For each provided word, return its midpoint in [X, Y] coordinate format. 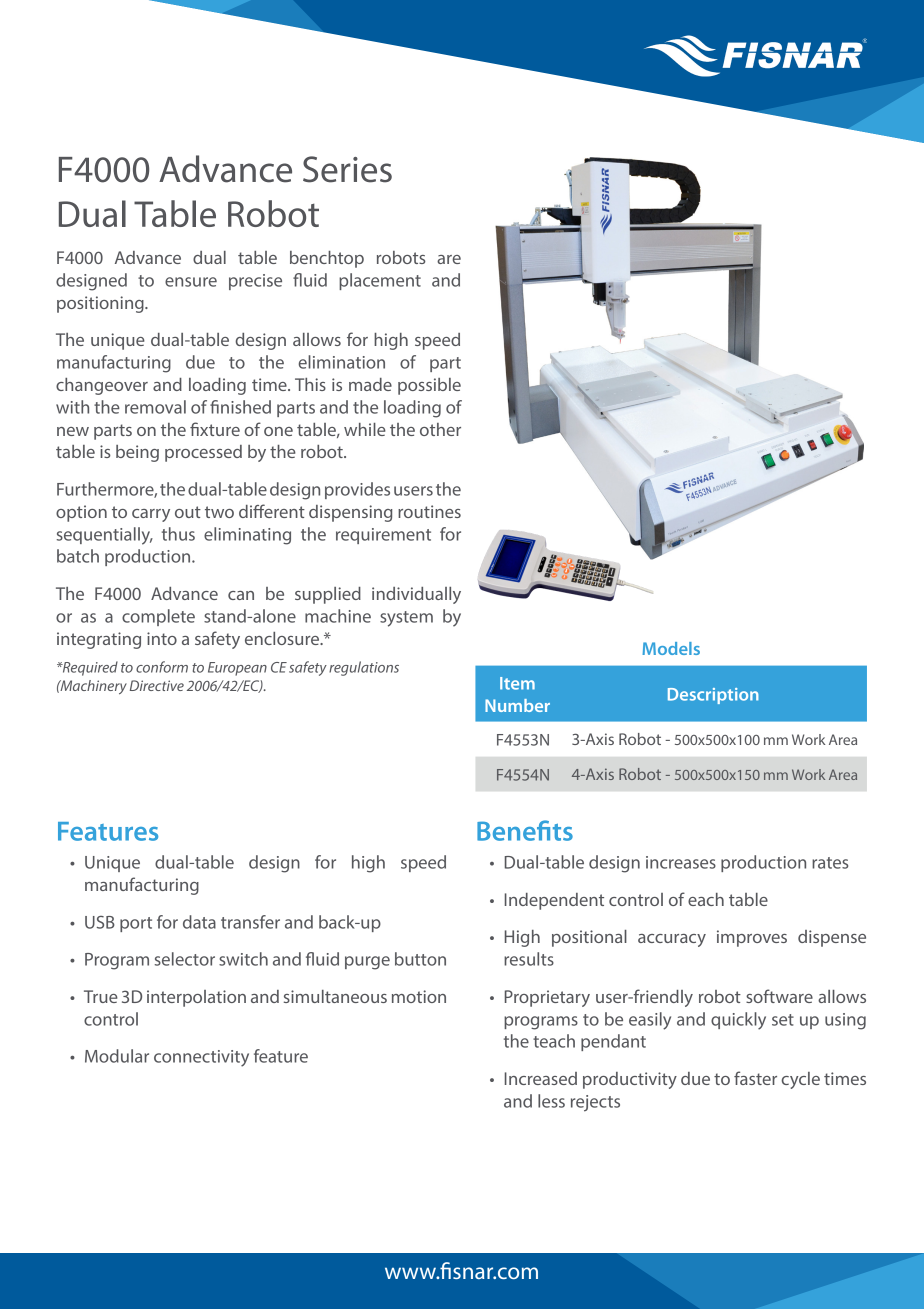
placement [380, 281]
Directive [157, 685]
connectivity [201, 1058]
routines [429, 511]
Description [713, 696]
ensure [191, 282]
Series [347, 169]
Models [671, 648]
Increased [541, 1078]
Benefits [525, 830]
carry [151, 515]
